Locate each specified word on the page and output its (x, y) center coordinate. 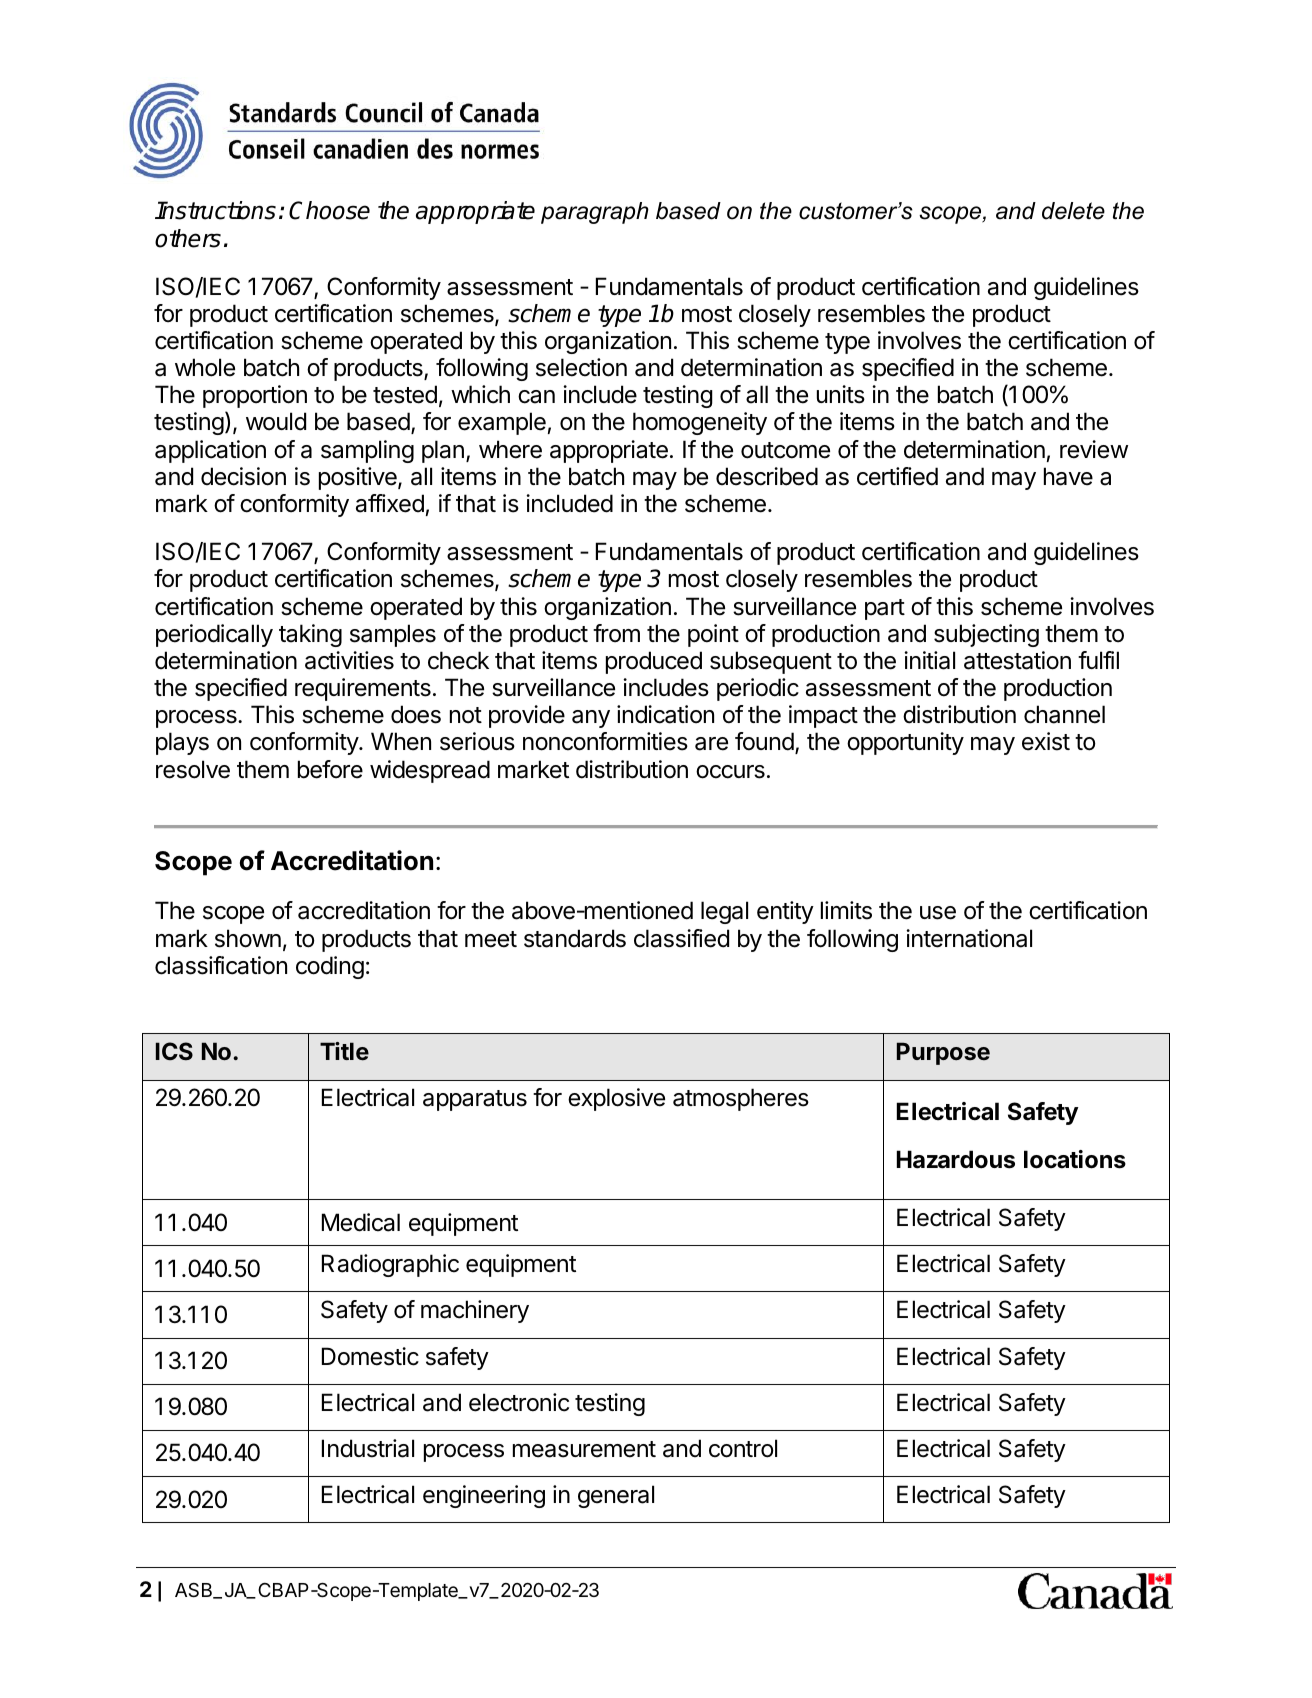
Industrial (368, 1448)
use (938, 913)
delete (1073, 211)
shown (248, 938)
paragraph (595, 213)
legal (724, 912)
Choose (329, 210)
